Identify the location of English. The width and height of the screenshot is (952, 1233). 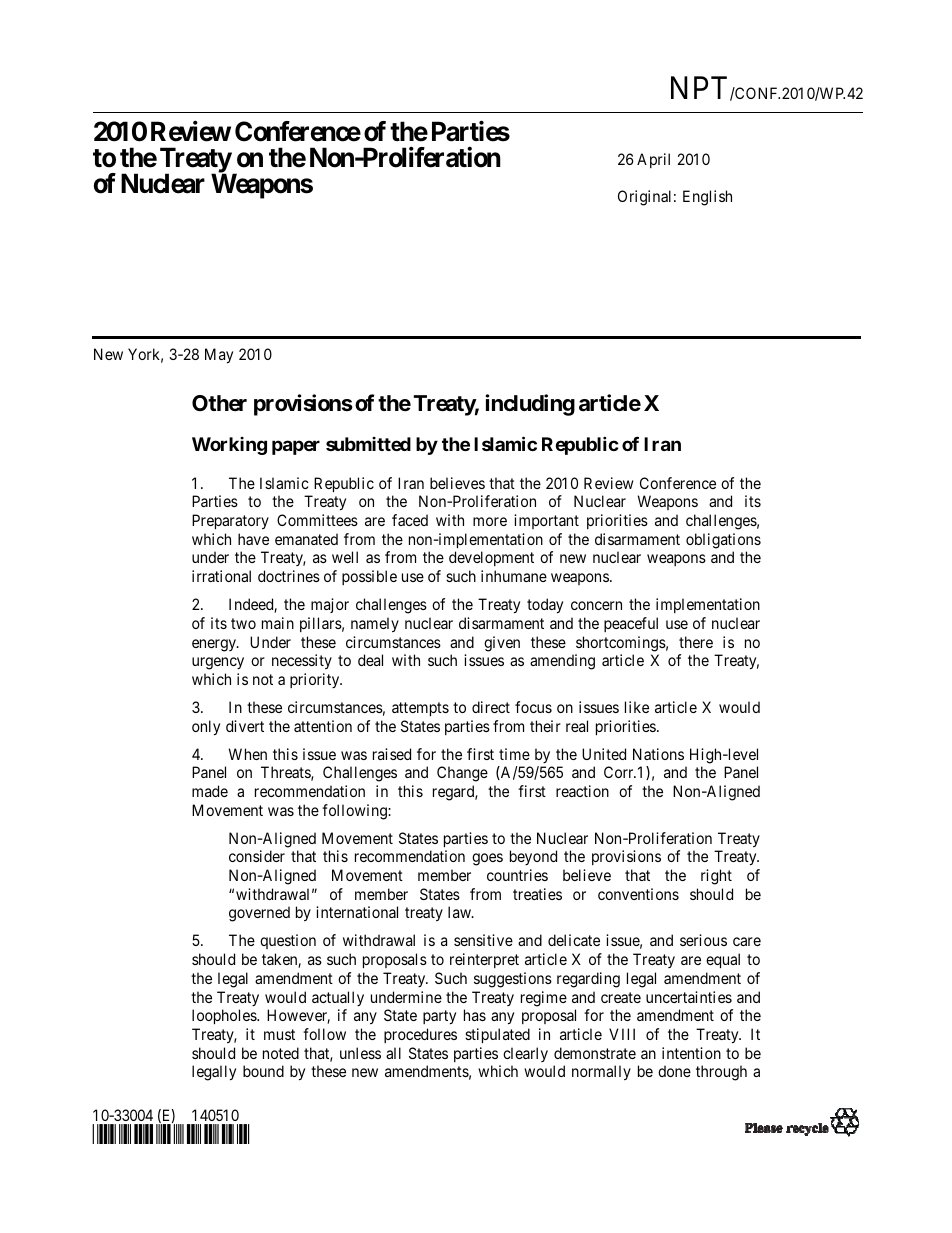
(707, 198).
